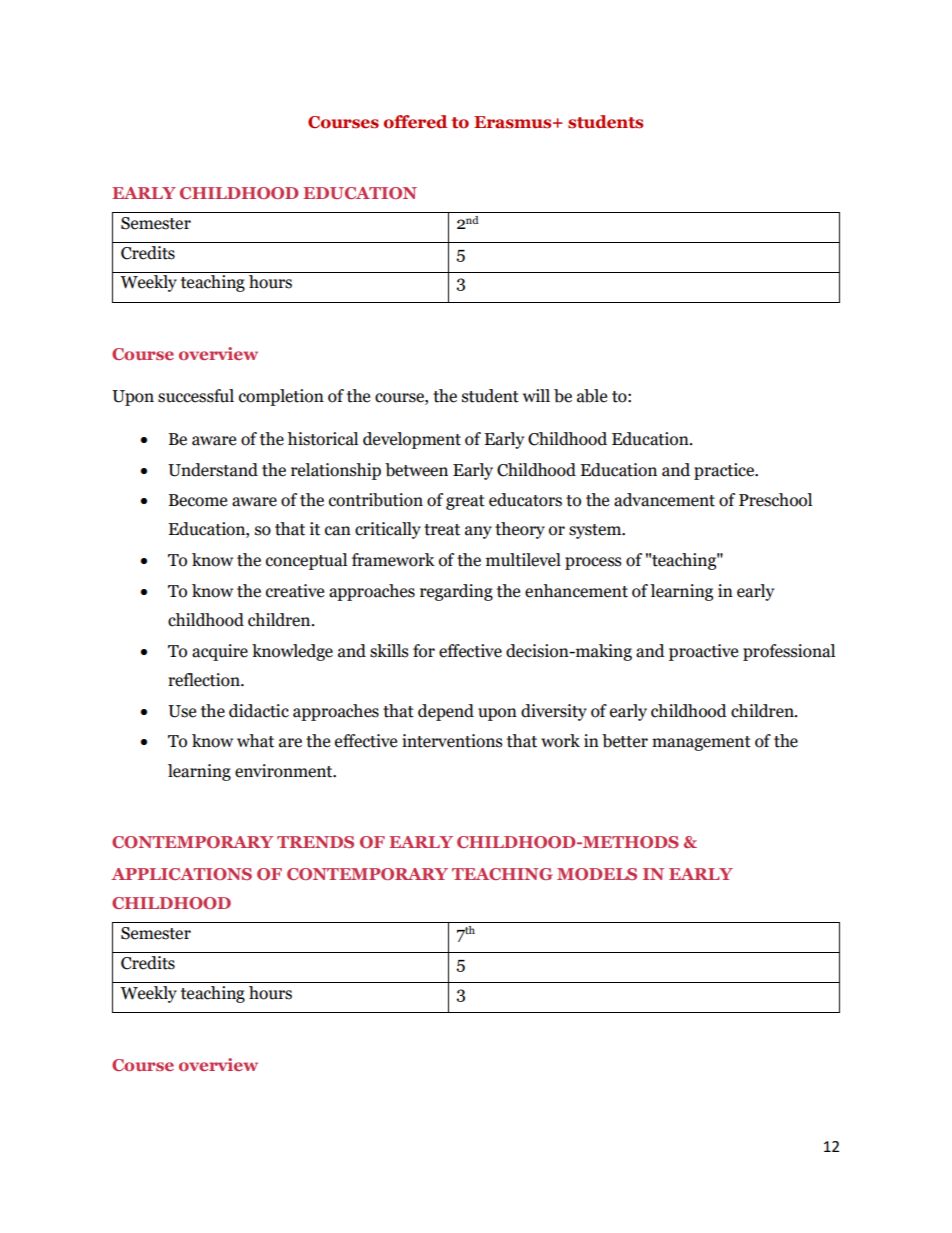  I want to click on advancement, so click(664, 500).
